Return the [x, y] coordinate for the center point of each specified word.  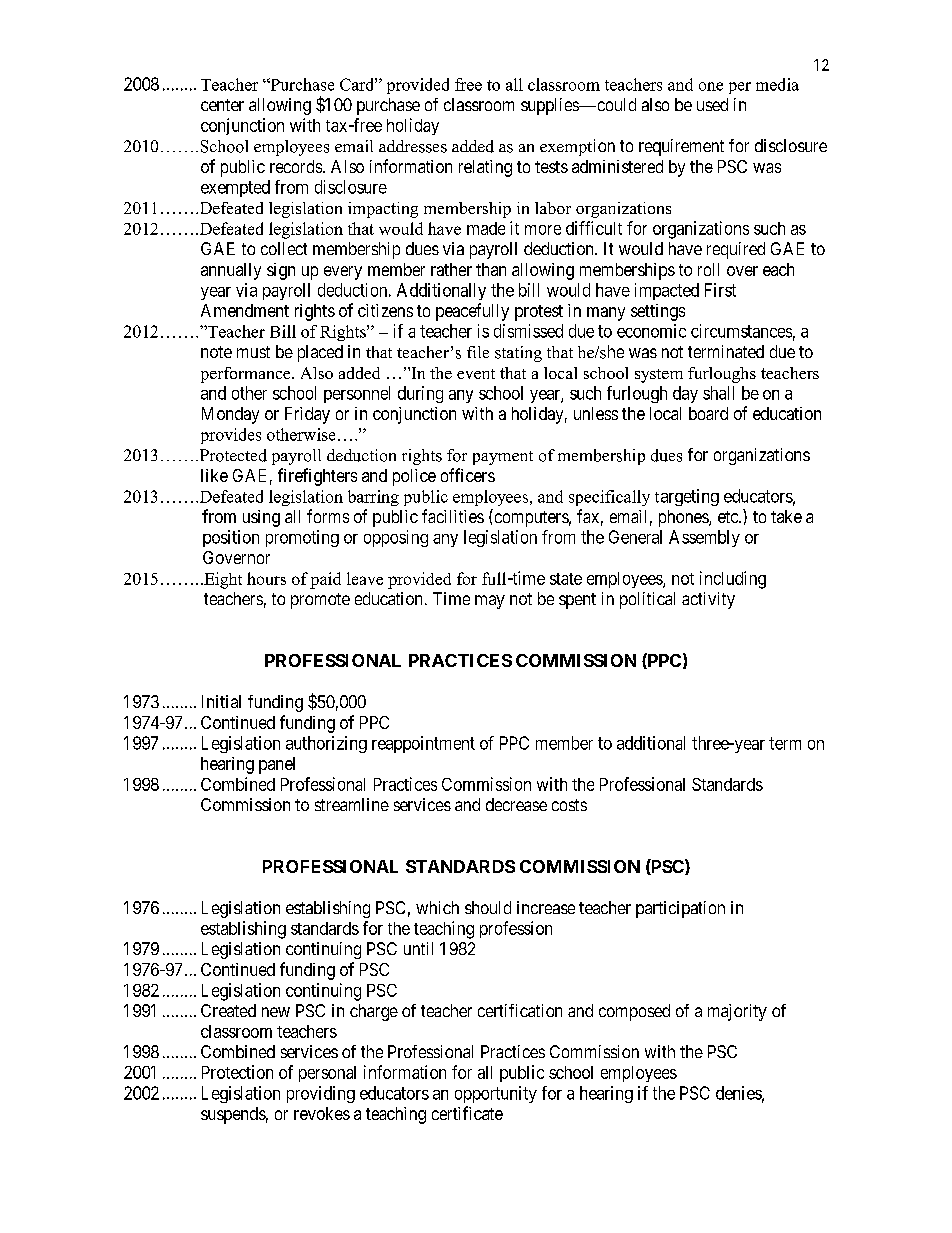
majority [737, 1012]
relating [485, 168]
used [712, 104]
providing [321, 1094]
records [296, 166]
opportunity [496, 1094]
